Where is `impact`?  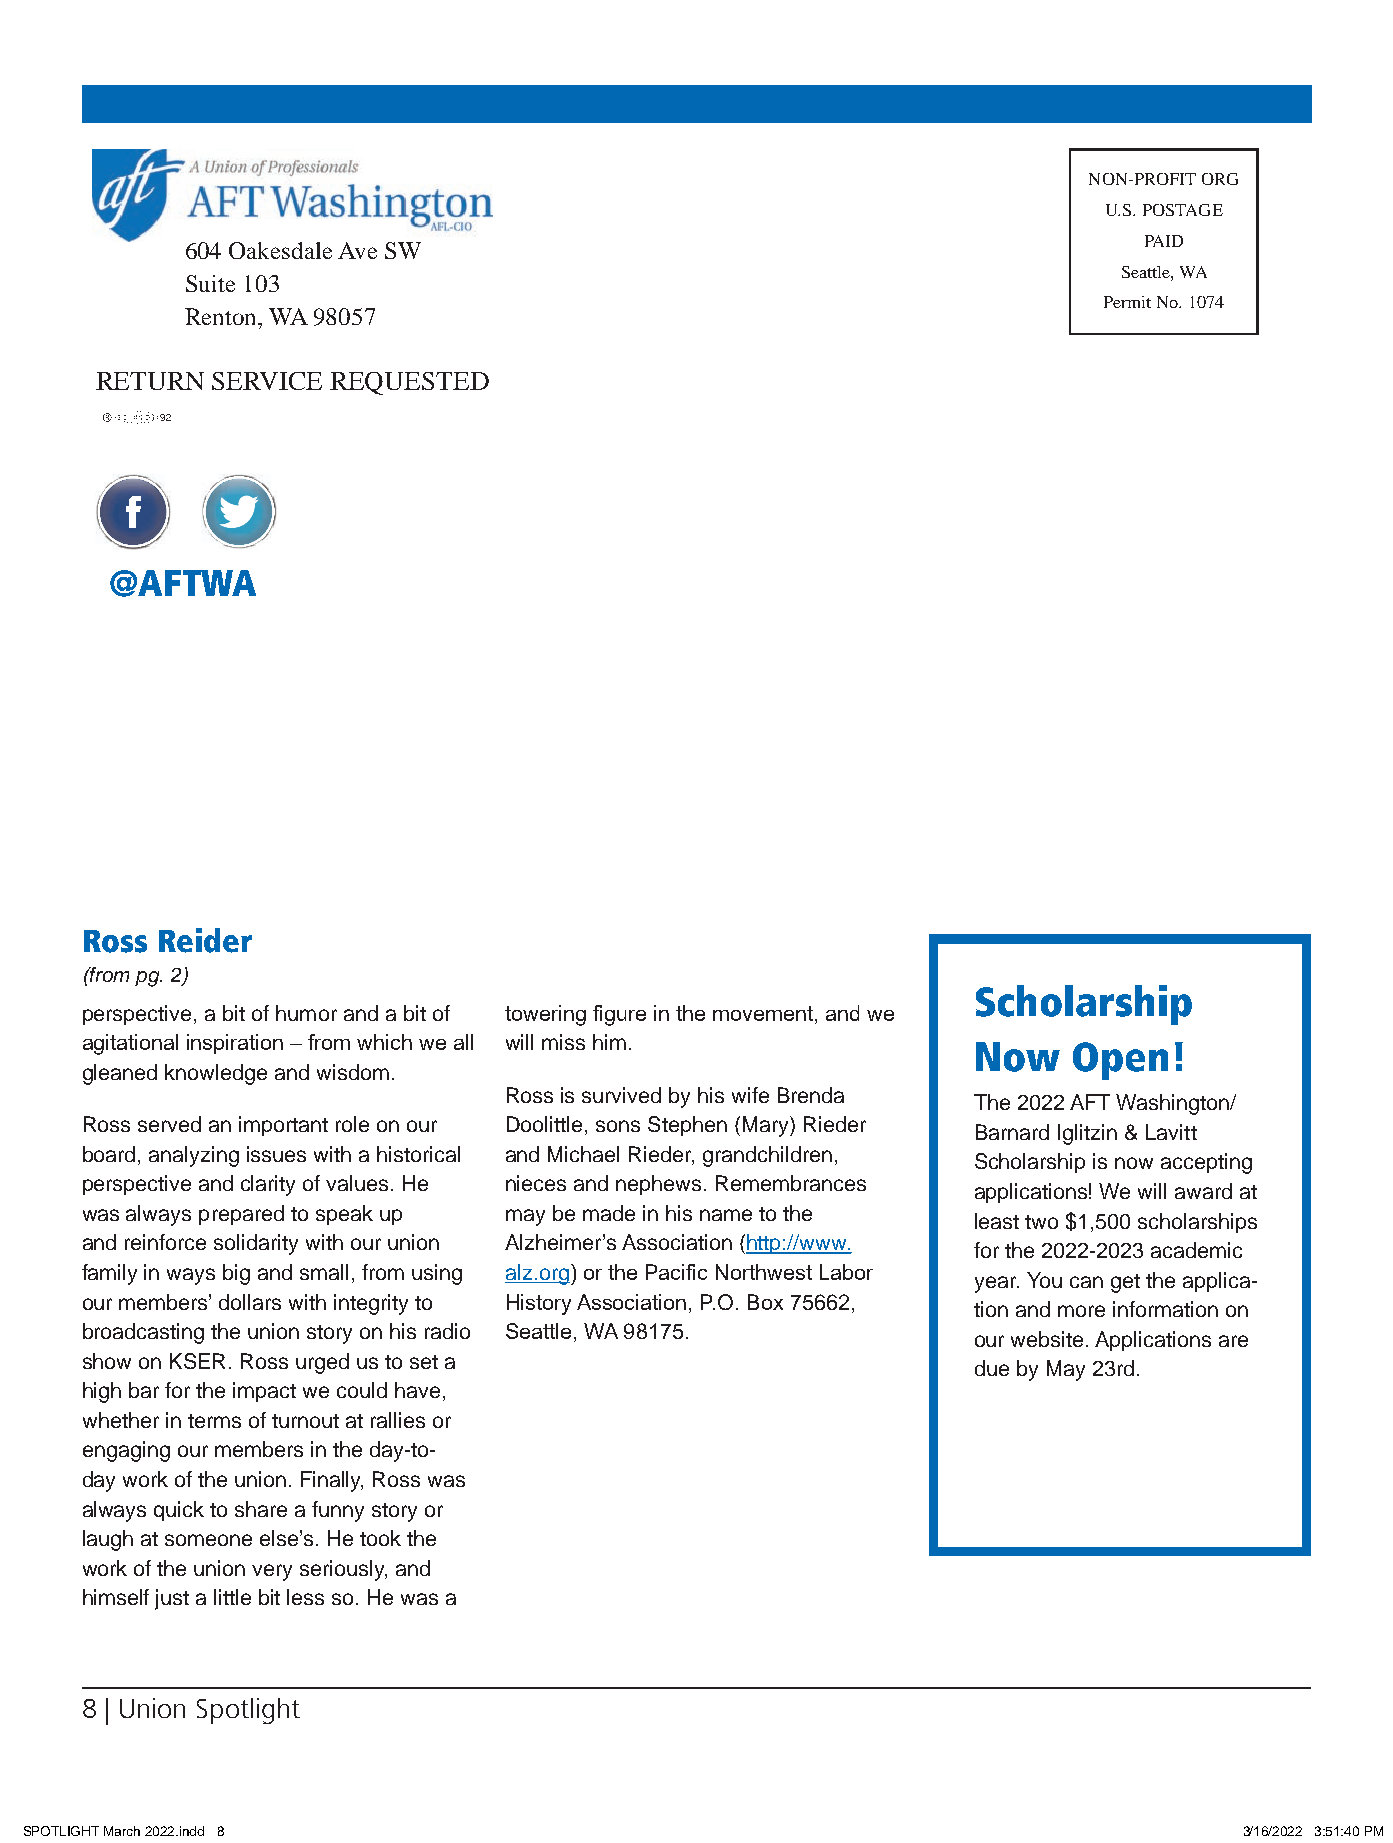
impact is located at coordinates (264, 1392).
